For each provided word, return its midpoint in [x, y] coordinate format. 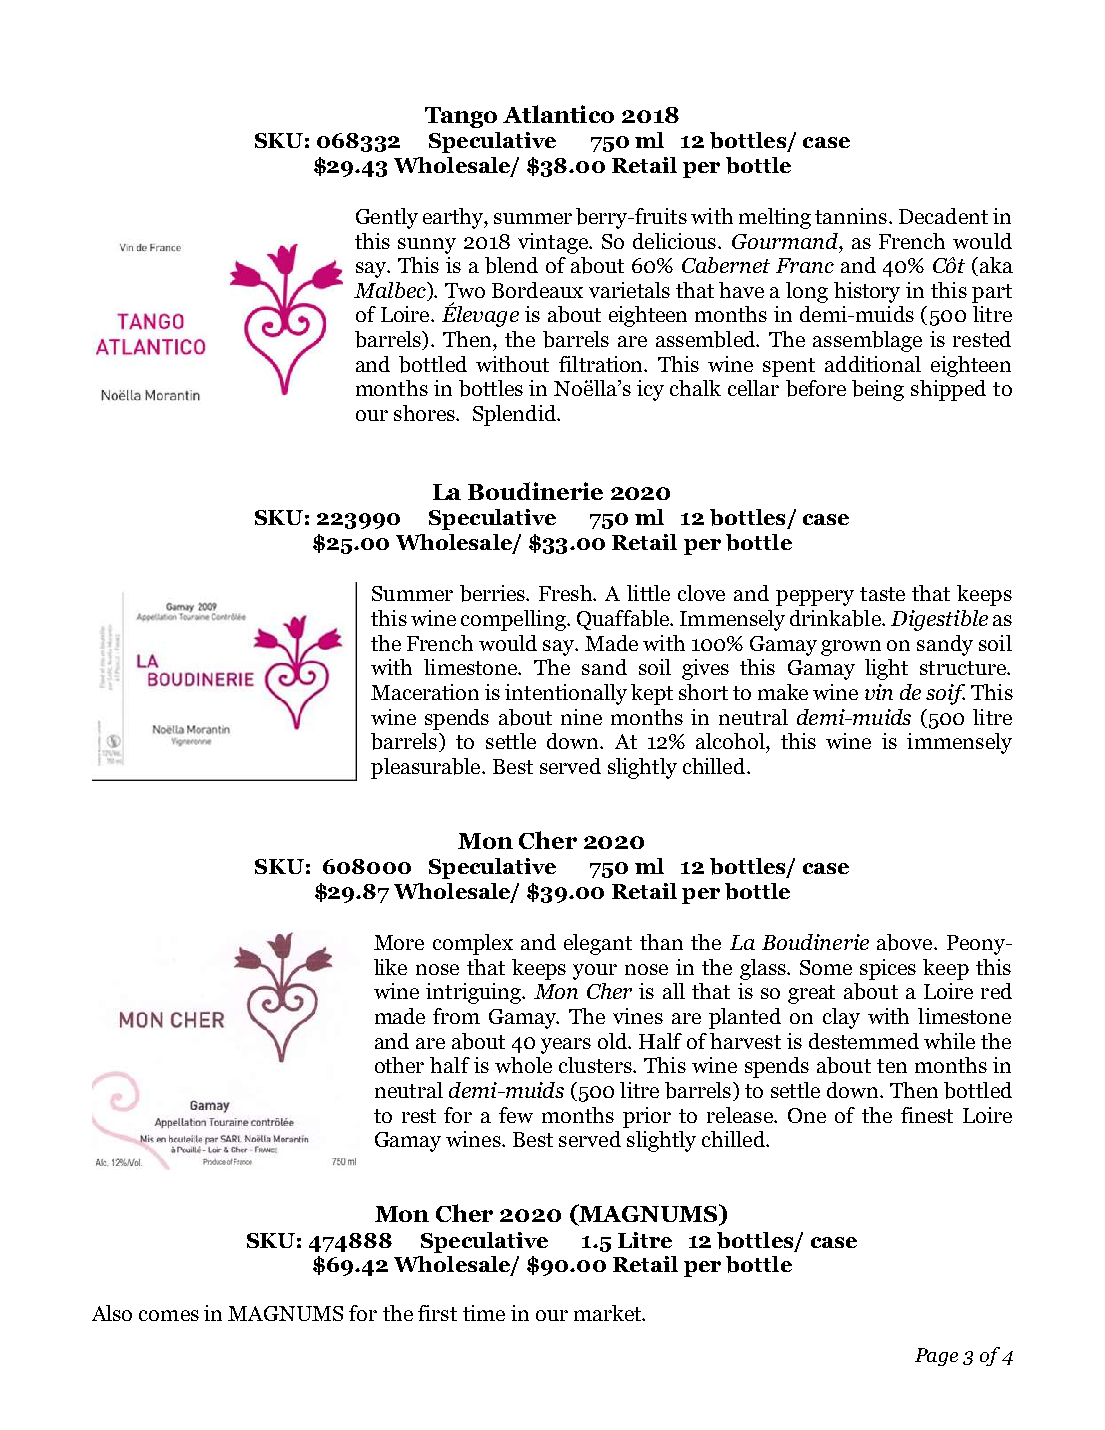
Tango [461, 117]
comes [169, 1315]
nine [581, 717]
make [783, 692]
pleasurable [427, 768]
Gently [387, 218]
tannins [851, 216]
